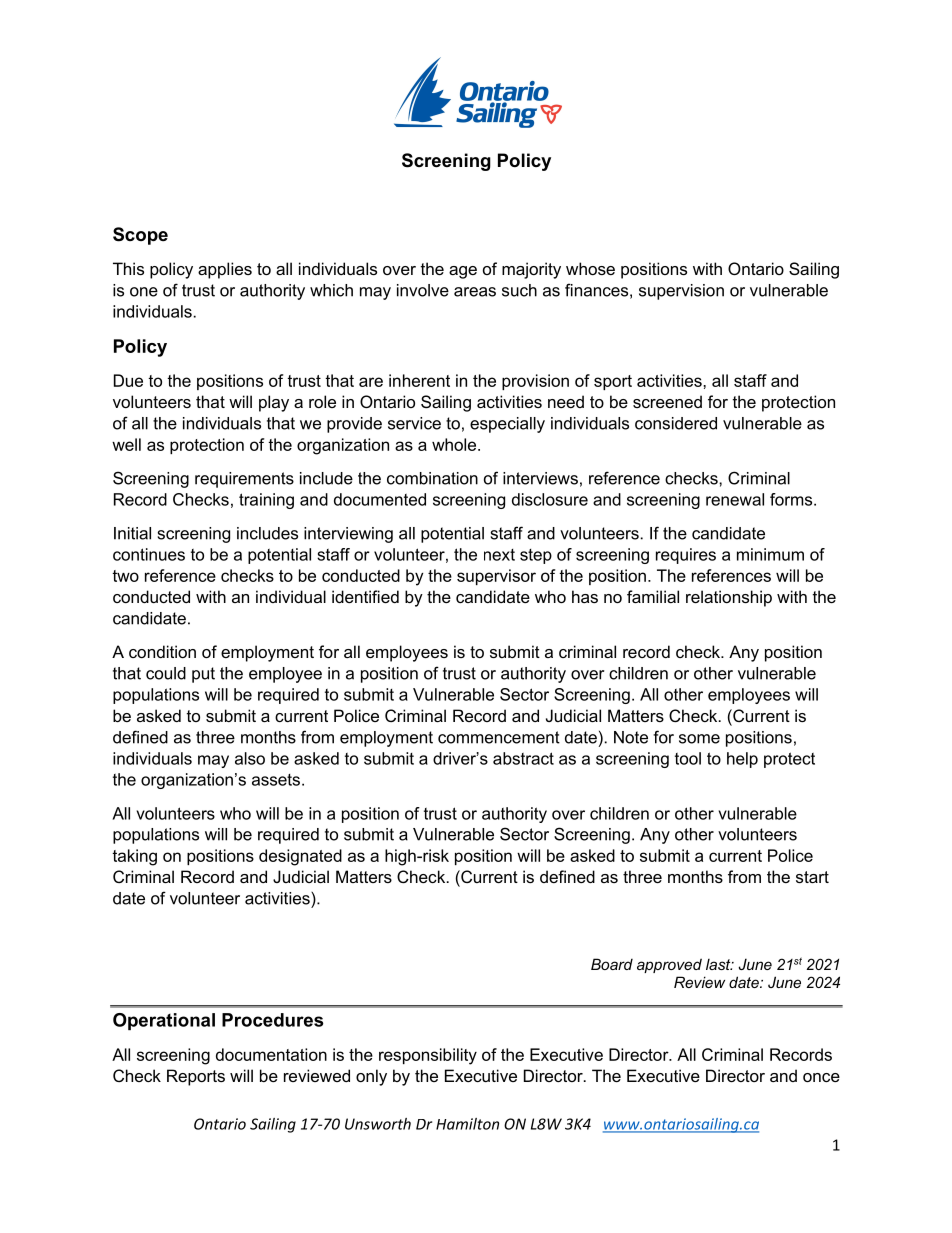 The image size is (952, 1233). I want to click on once, so click(821, 1077).
